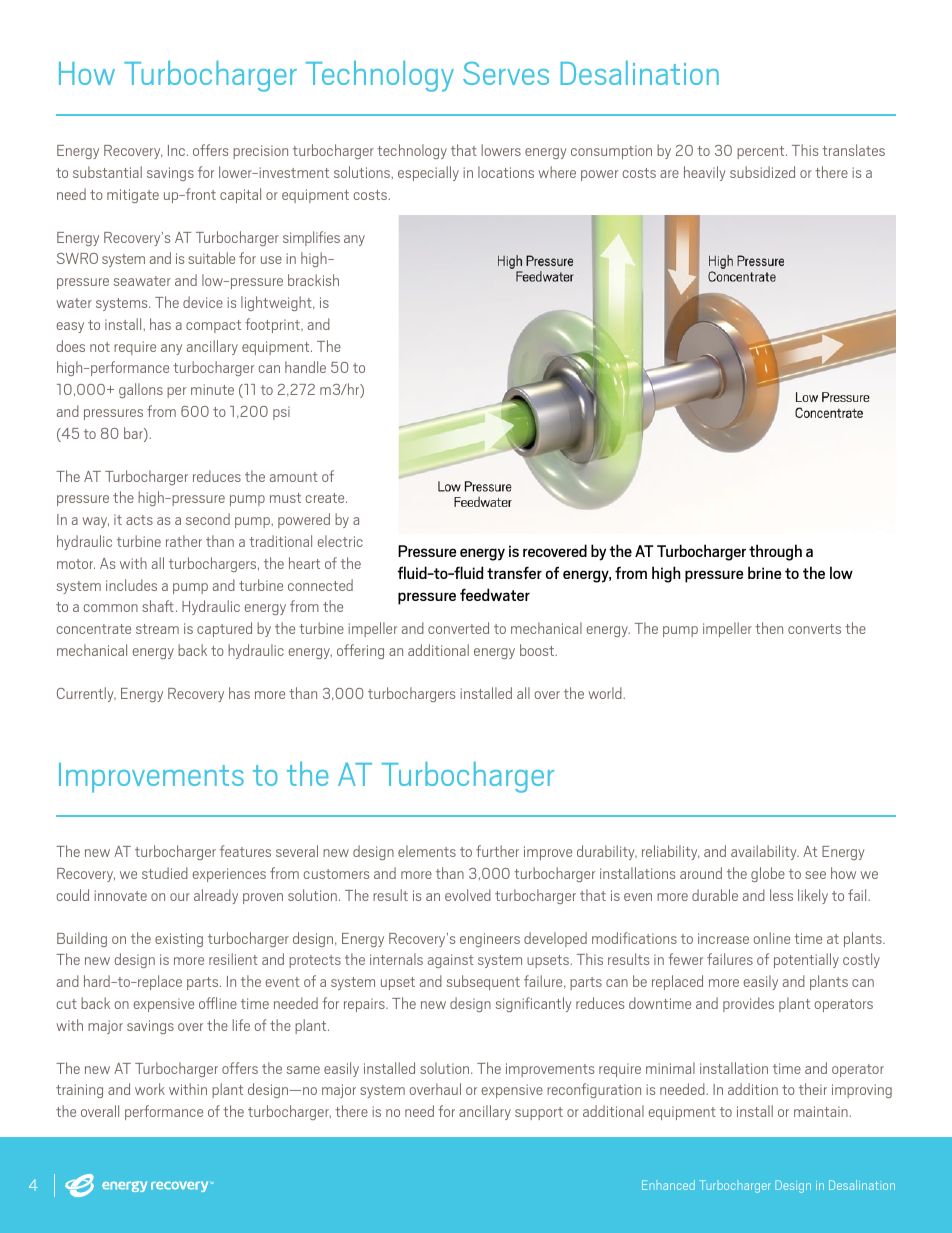 The height and width of the screenshot is (1233, 952). What do you see at coordinates (769, 628) in the screenshot?
I see `then` at bounding box center [769, 628].
